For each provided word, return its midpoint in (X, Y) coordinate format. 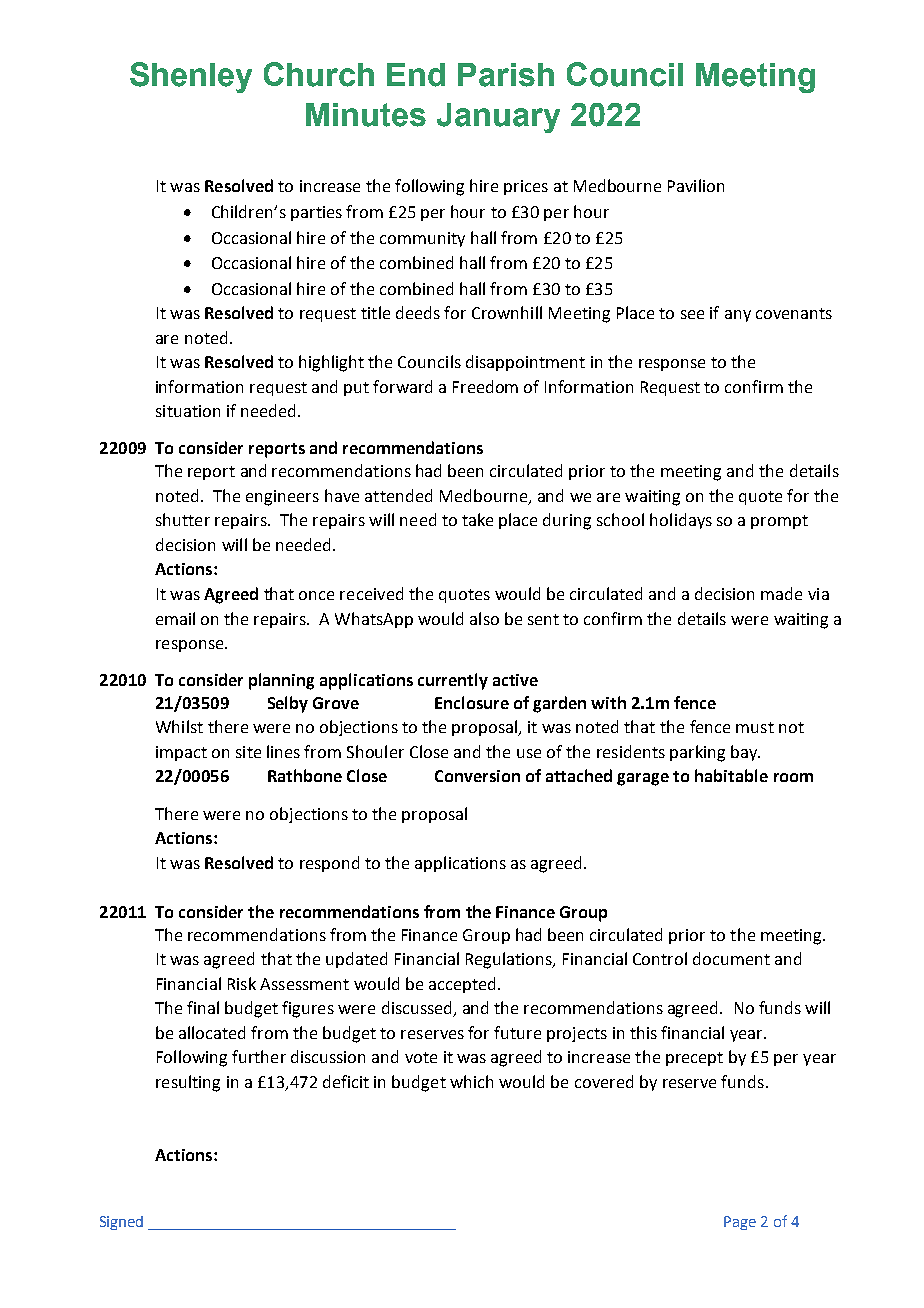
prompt (779, 522)
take (477, 519)
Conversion (477, 776)
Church (319, 74)
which (471, 1081)
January (498, 118)
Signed (121, 1223)
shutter (183, 519)
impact (181, 753)
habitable (731, 775)
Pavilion (696, 185)
